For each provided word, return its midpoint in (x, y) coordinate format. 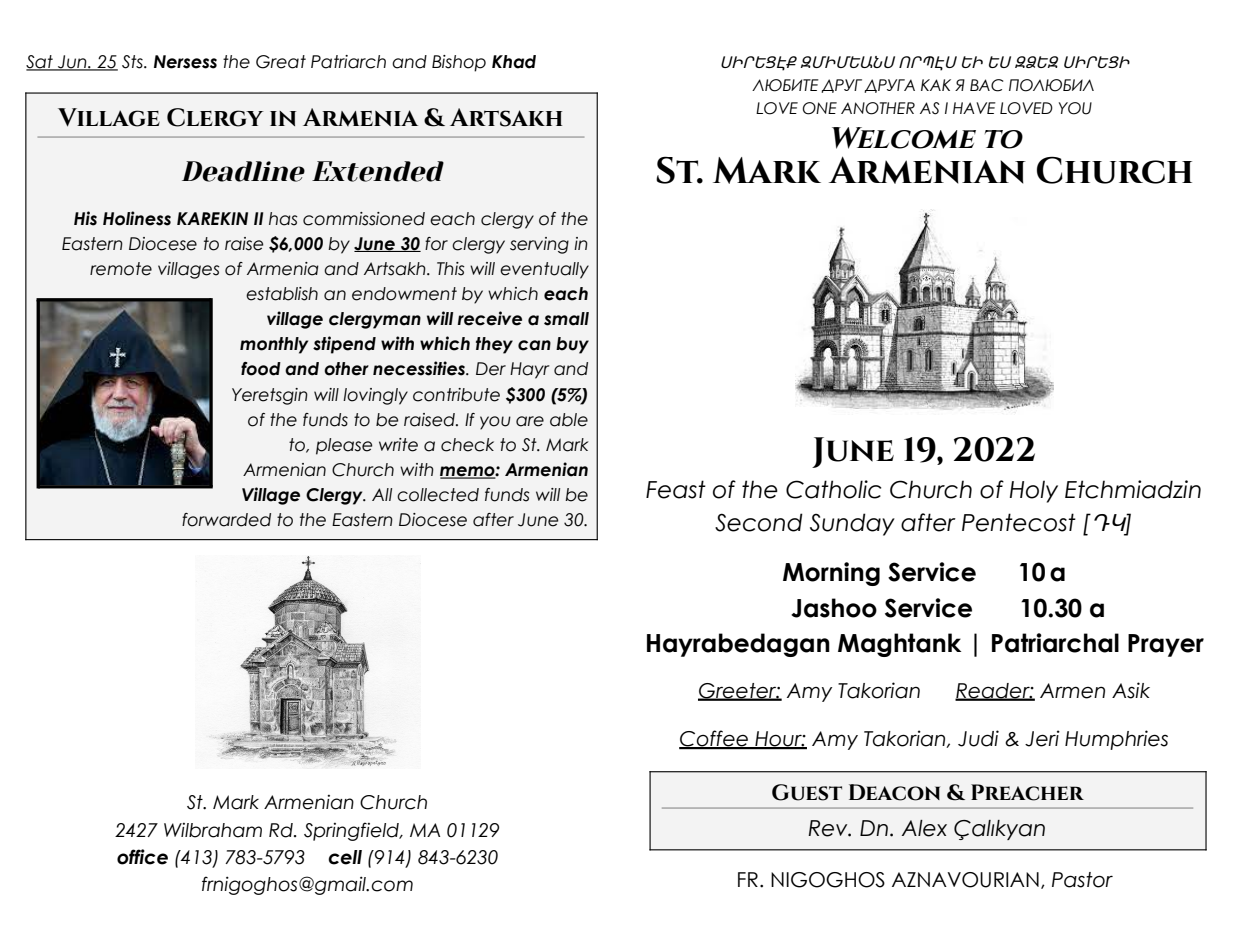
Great (281, 62)
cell (345, 857)
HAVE (974, 108)
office (142, 857)
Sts (133, 62)
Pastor (1082, 880)
